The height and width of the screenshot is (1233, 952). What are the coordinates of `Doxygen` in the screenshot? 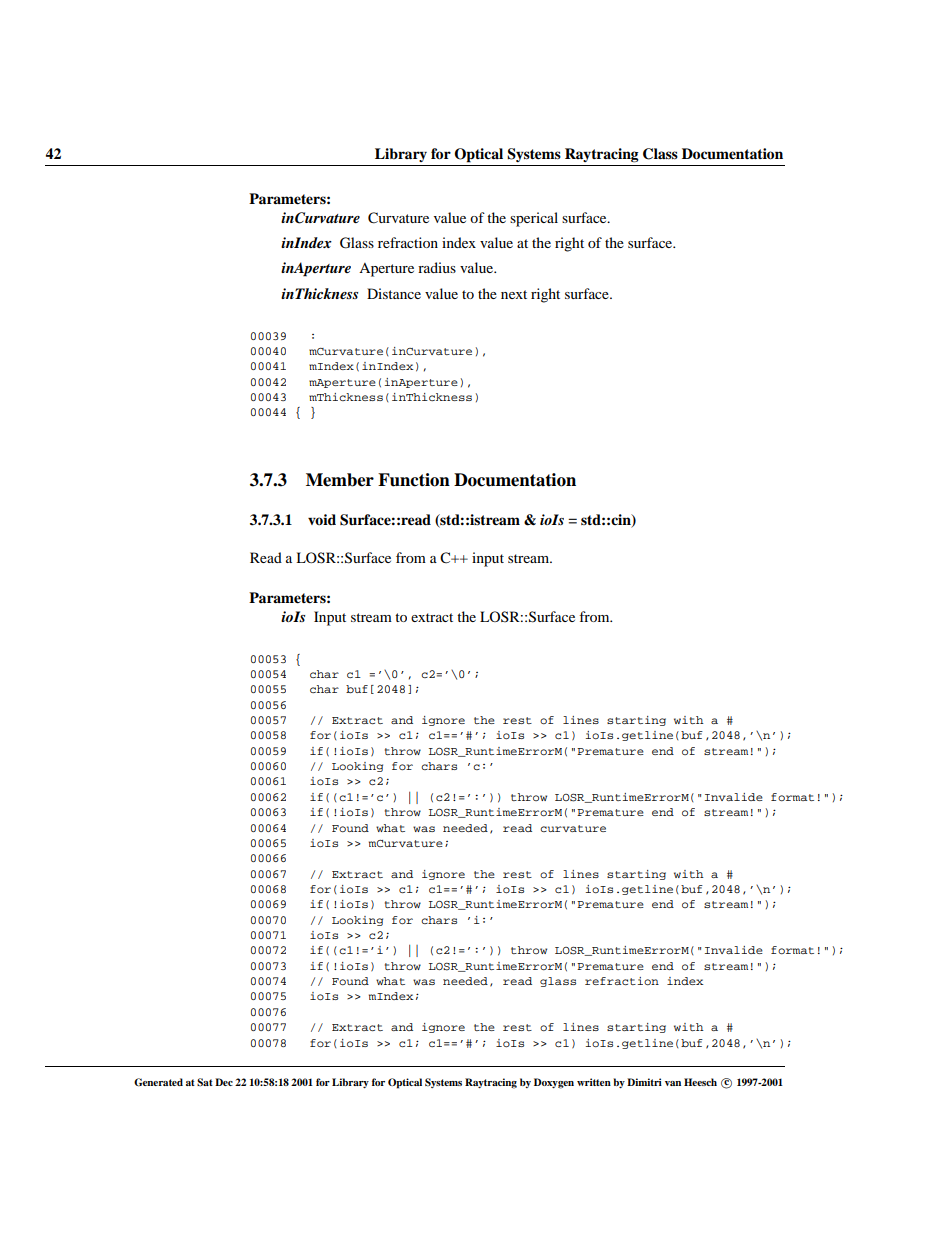 It's located at (554, 1083).
